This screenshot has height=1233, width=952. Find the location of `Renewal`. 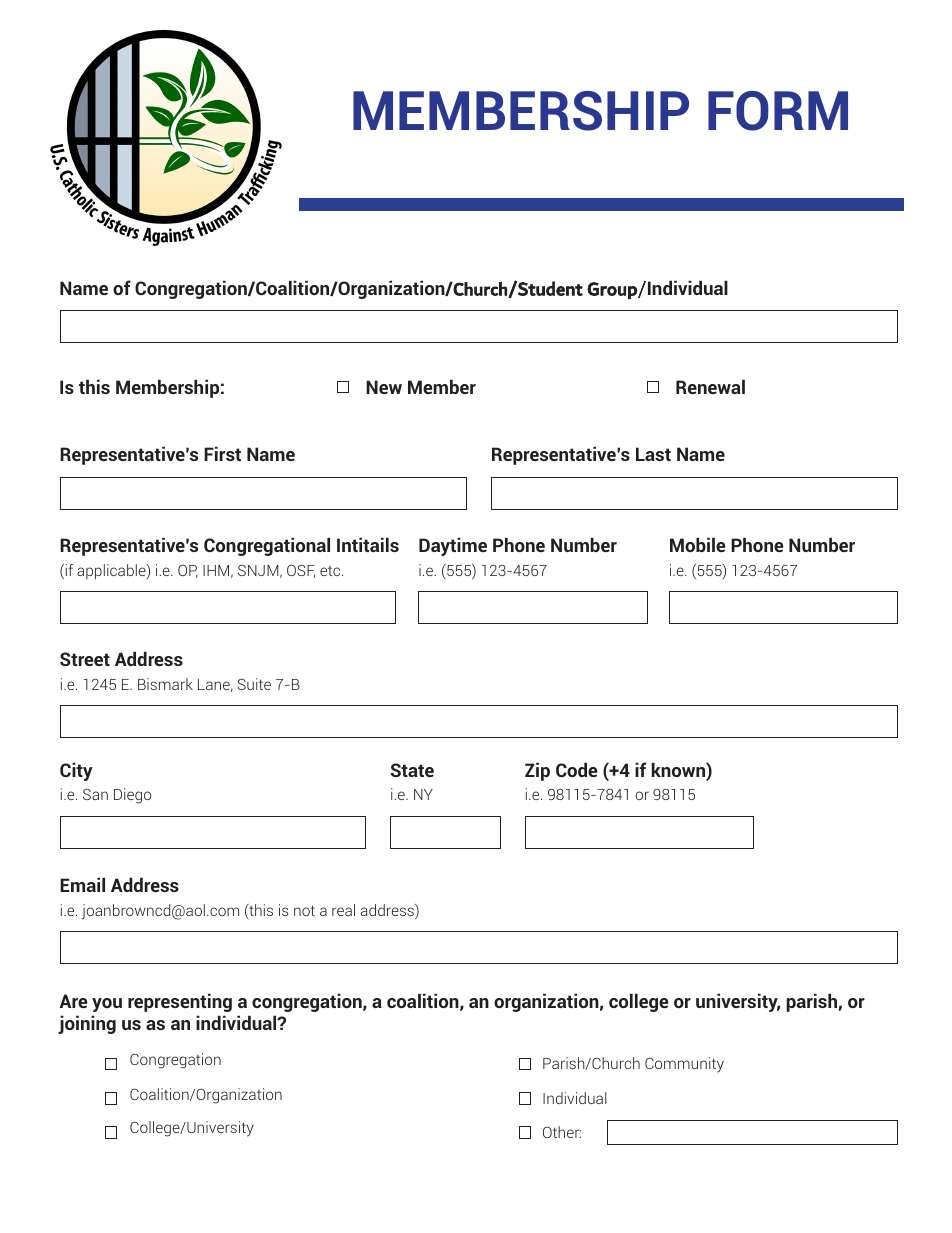

Renewal is located at coordinates (710, 386).
